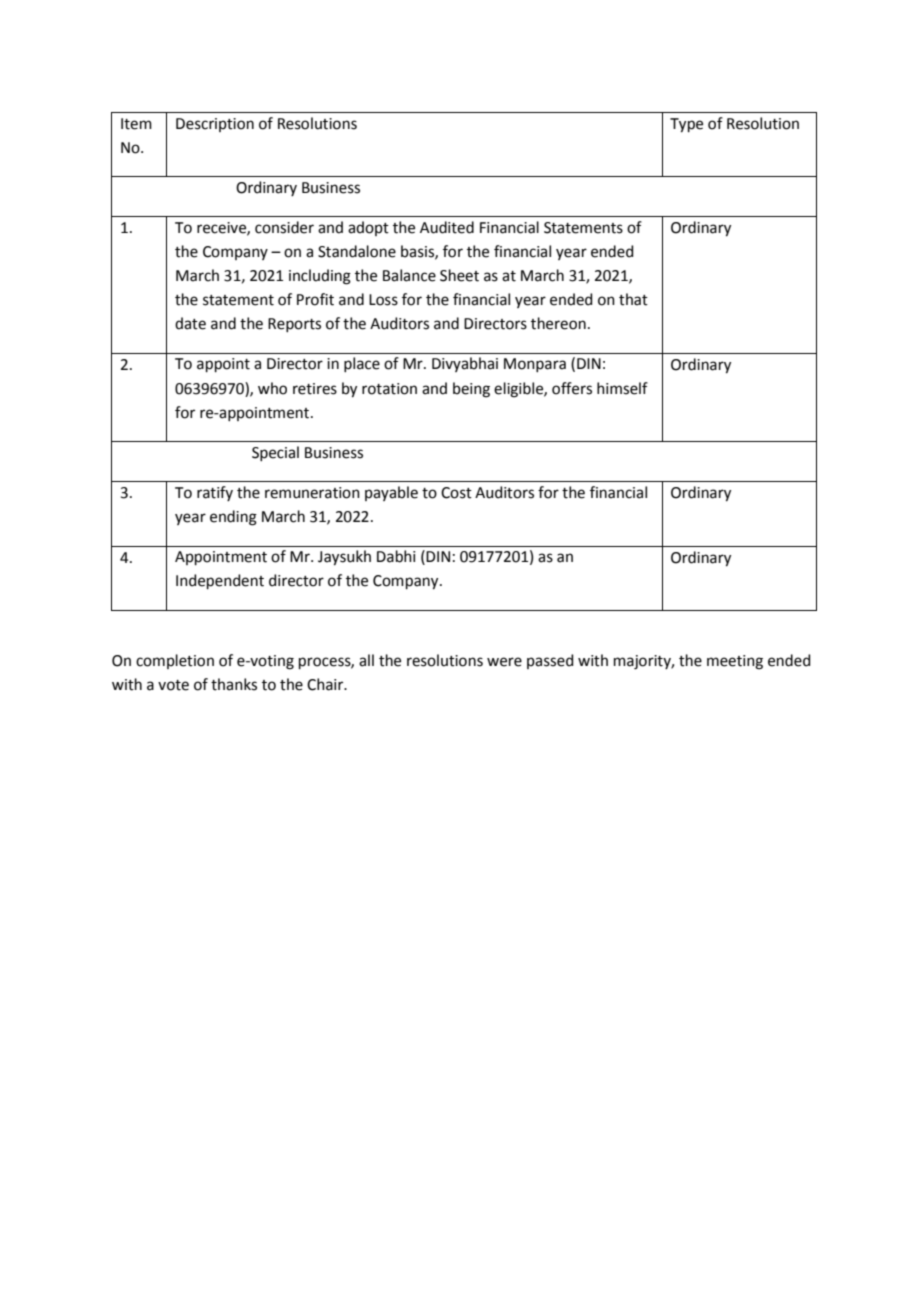  Describe the element at coordinates (735, 662) in the screenshot. I see `meeting` at that location.
